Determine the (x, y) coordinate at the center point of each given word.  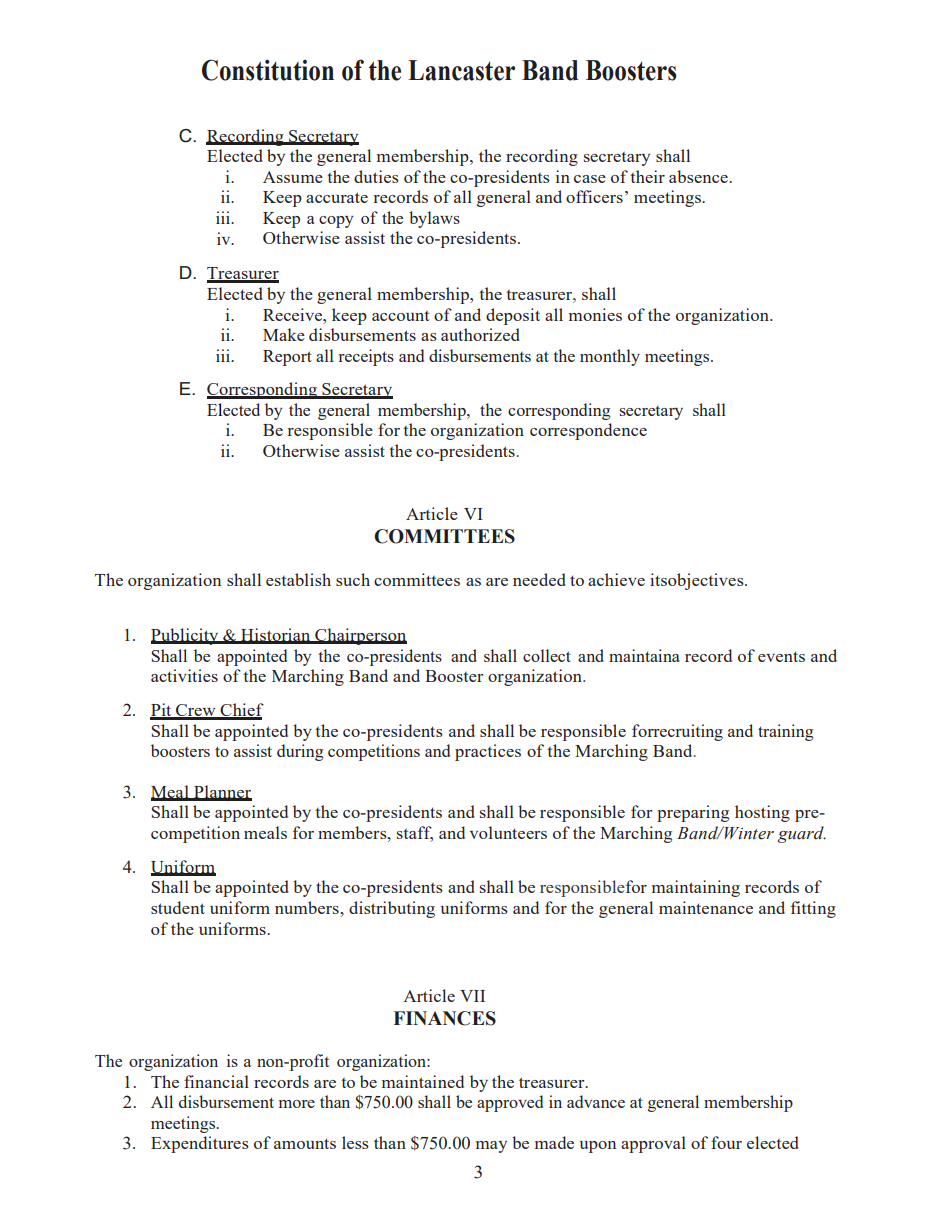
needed (539, 579)
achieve (616, 579)
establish (298, 579)
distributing (392, 909)
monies (595, 314)
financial (216, 1081)
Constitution (268, 70)
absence (699, 176)
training (786, 732)
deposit (513, 316)
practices (488, 752)
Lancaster (461, 70)
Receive (293, 314)
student (178, 907)
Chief (241, 711)
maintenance (706, 907)
